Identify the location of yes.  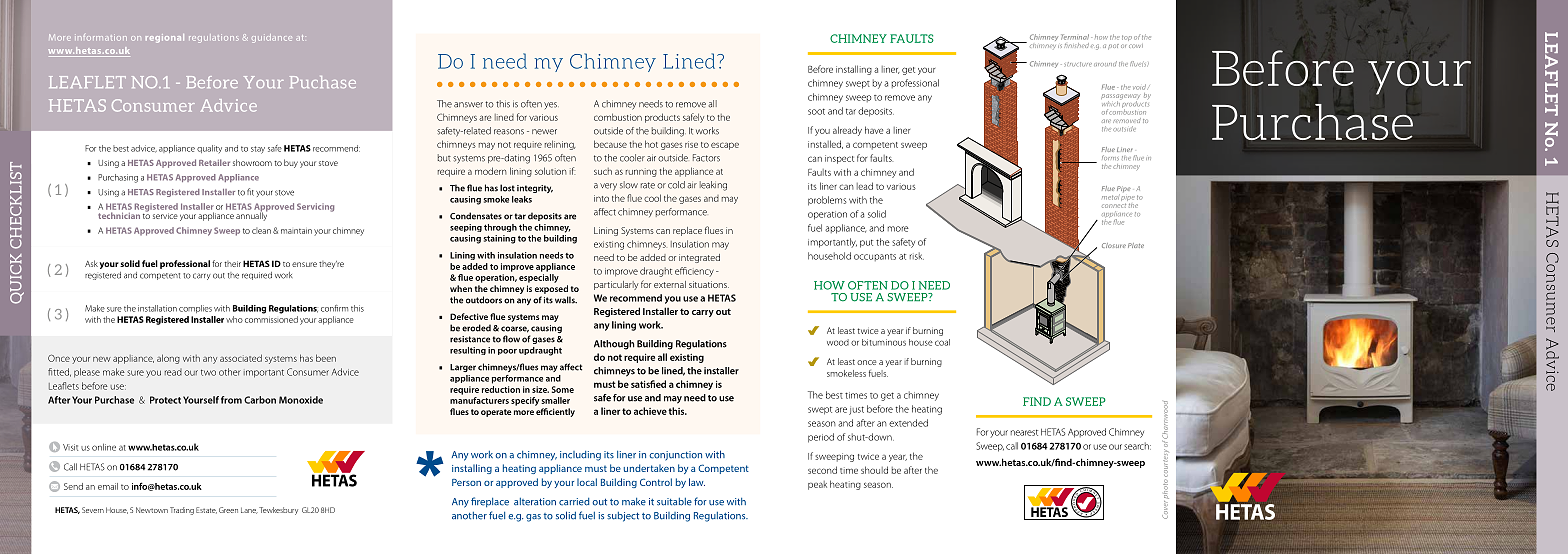
(551, 105).
